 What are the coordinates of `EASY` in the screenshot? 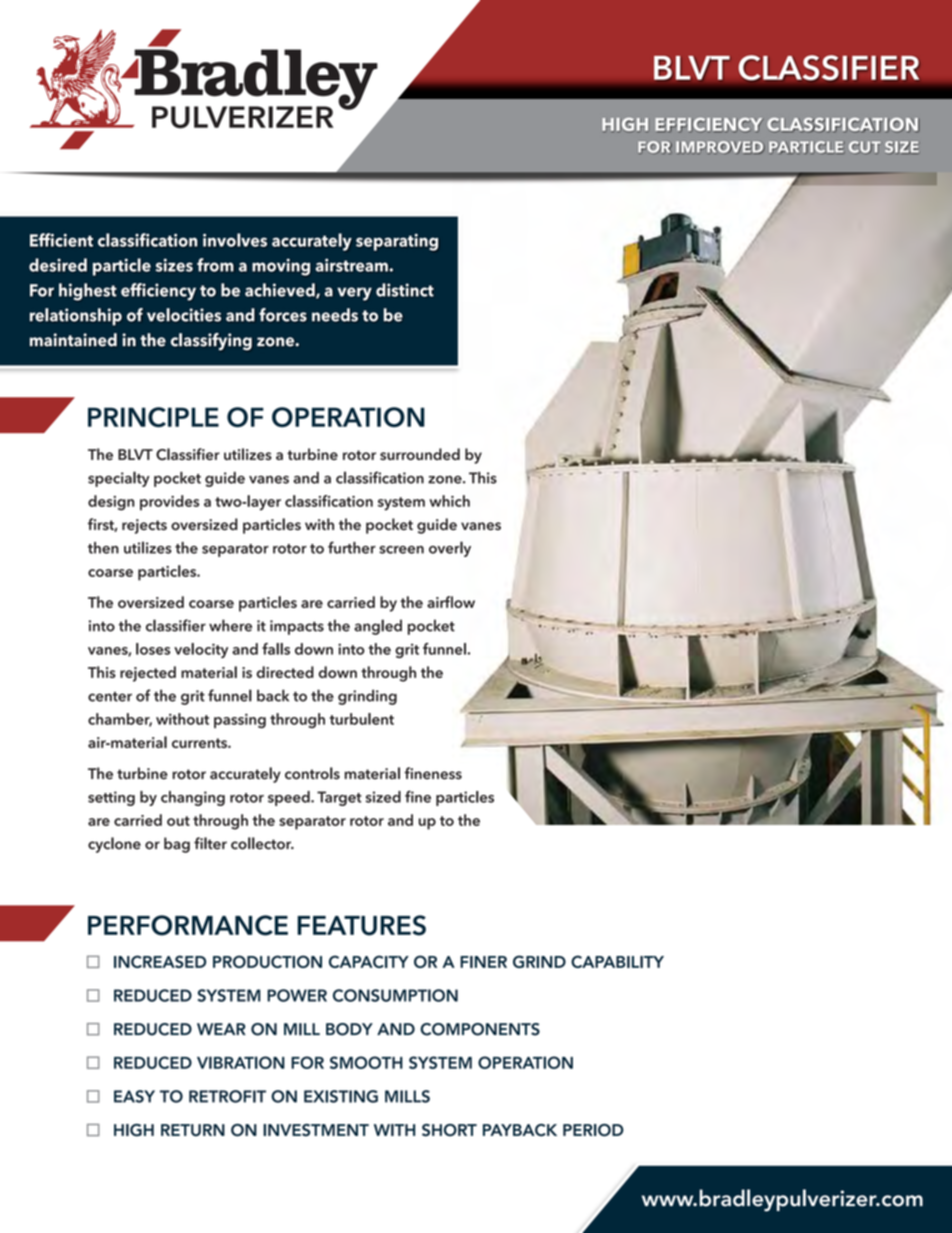 It's located at (134, 1096).
